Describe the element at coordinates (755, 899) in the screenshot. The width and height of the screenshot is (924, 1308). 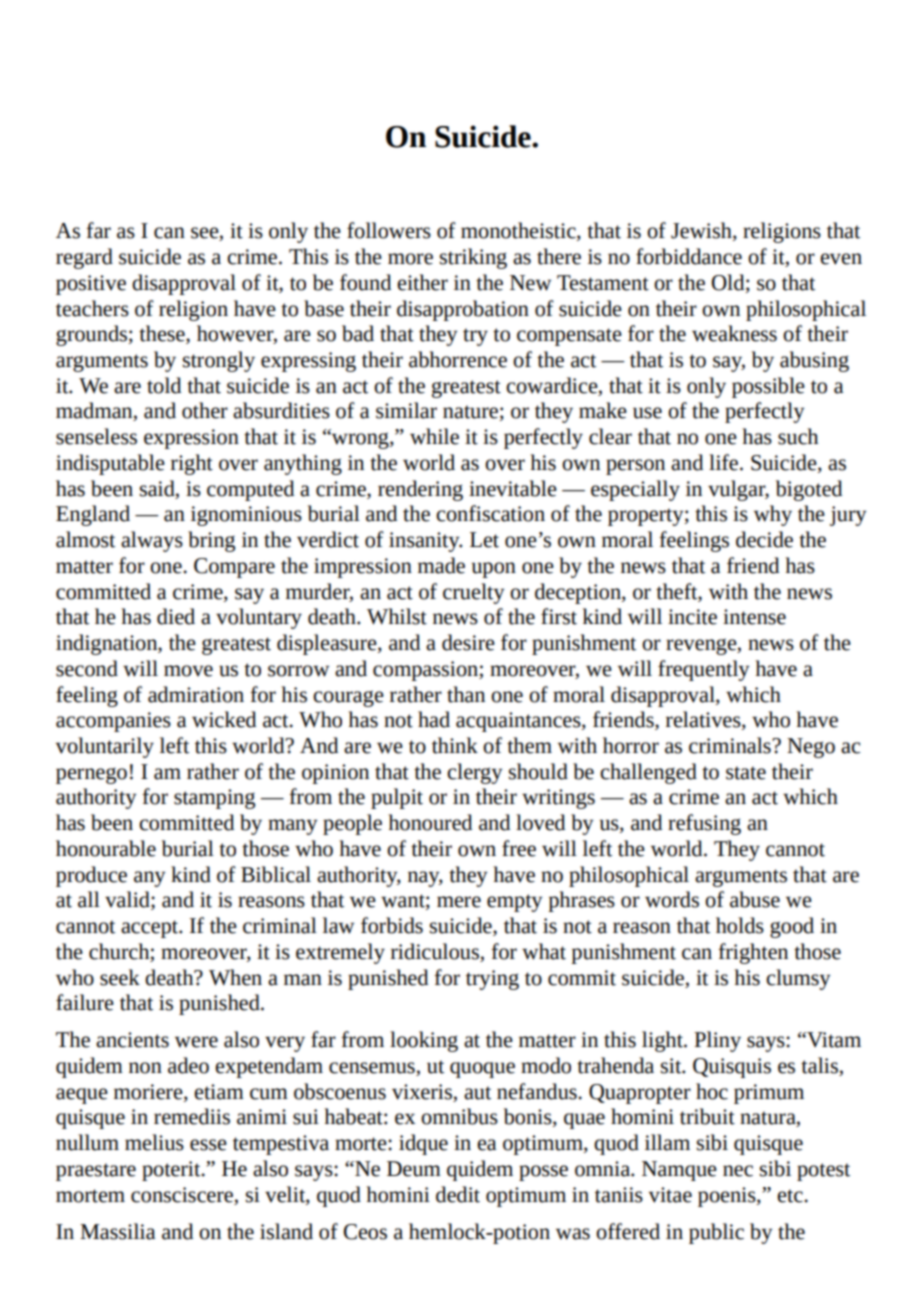
I see `abuse` at that location.
